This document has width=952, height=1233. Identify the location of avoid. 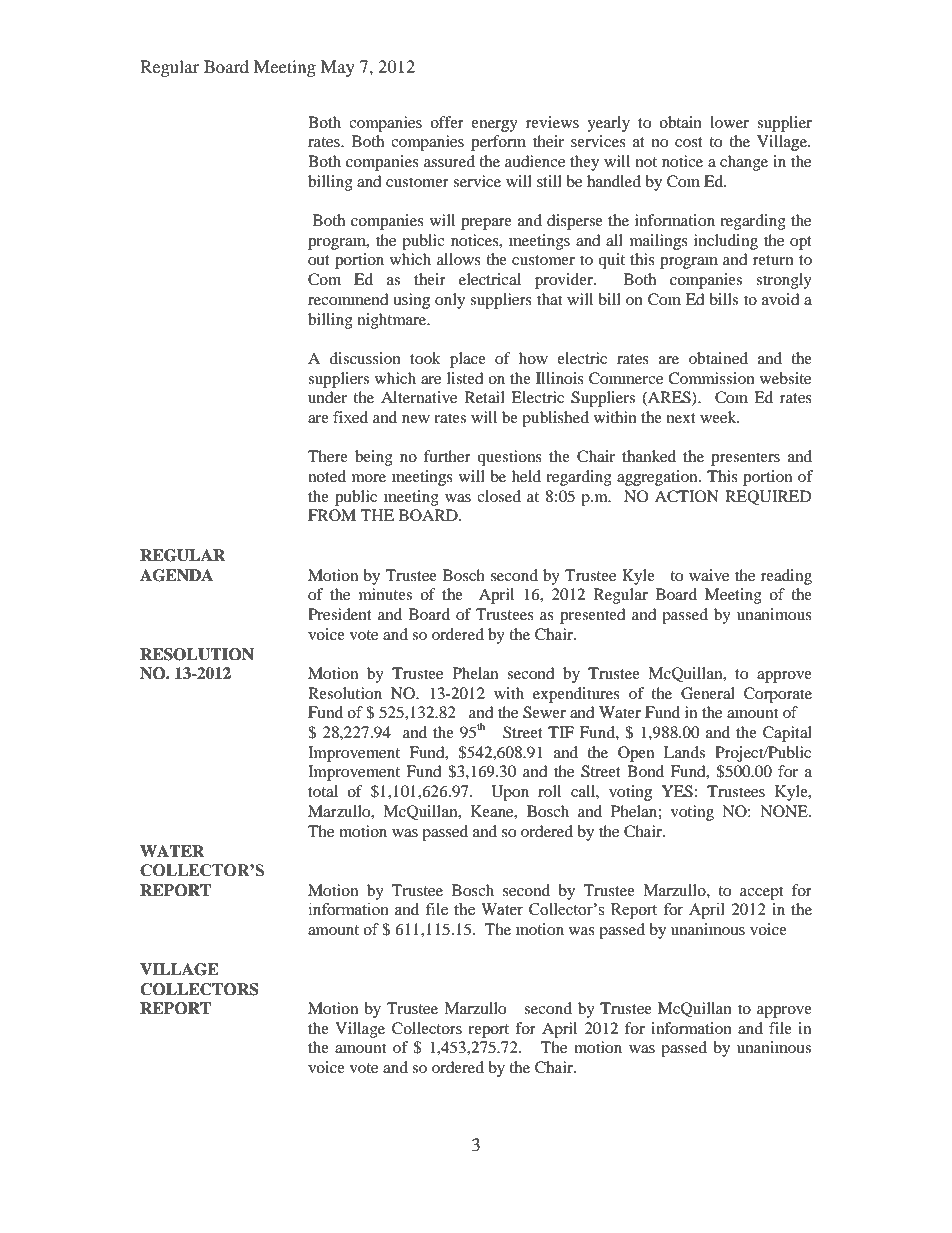
(781, 299).
